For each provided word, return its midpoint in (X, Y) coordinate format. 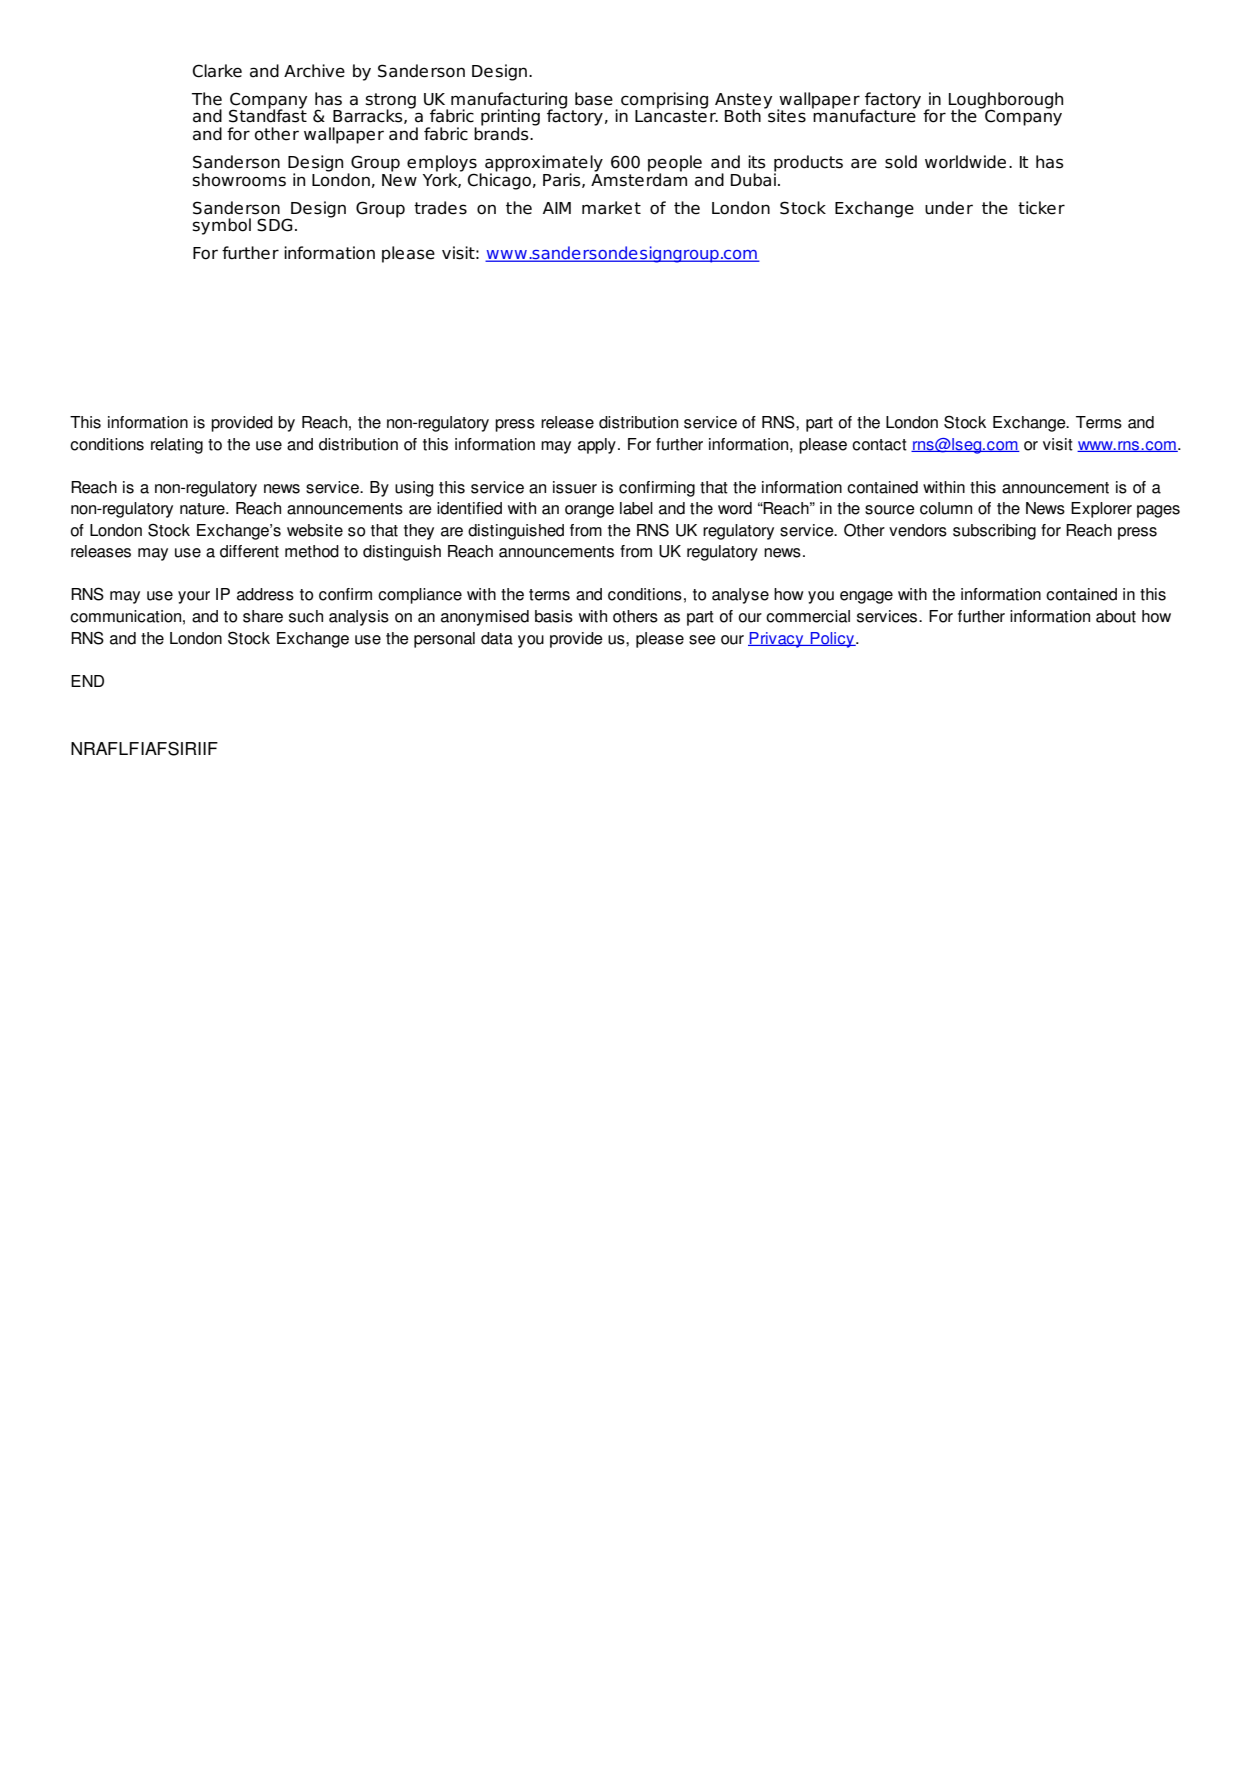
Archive (314, 71)
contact (879, 445)
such (306, 616)
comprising (664, 100)
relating (177, 446)
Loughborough (1006, 101)
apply (597, 446)
